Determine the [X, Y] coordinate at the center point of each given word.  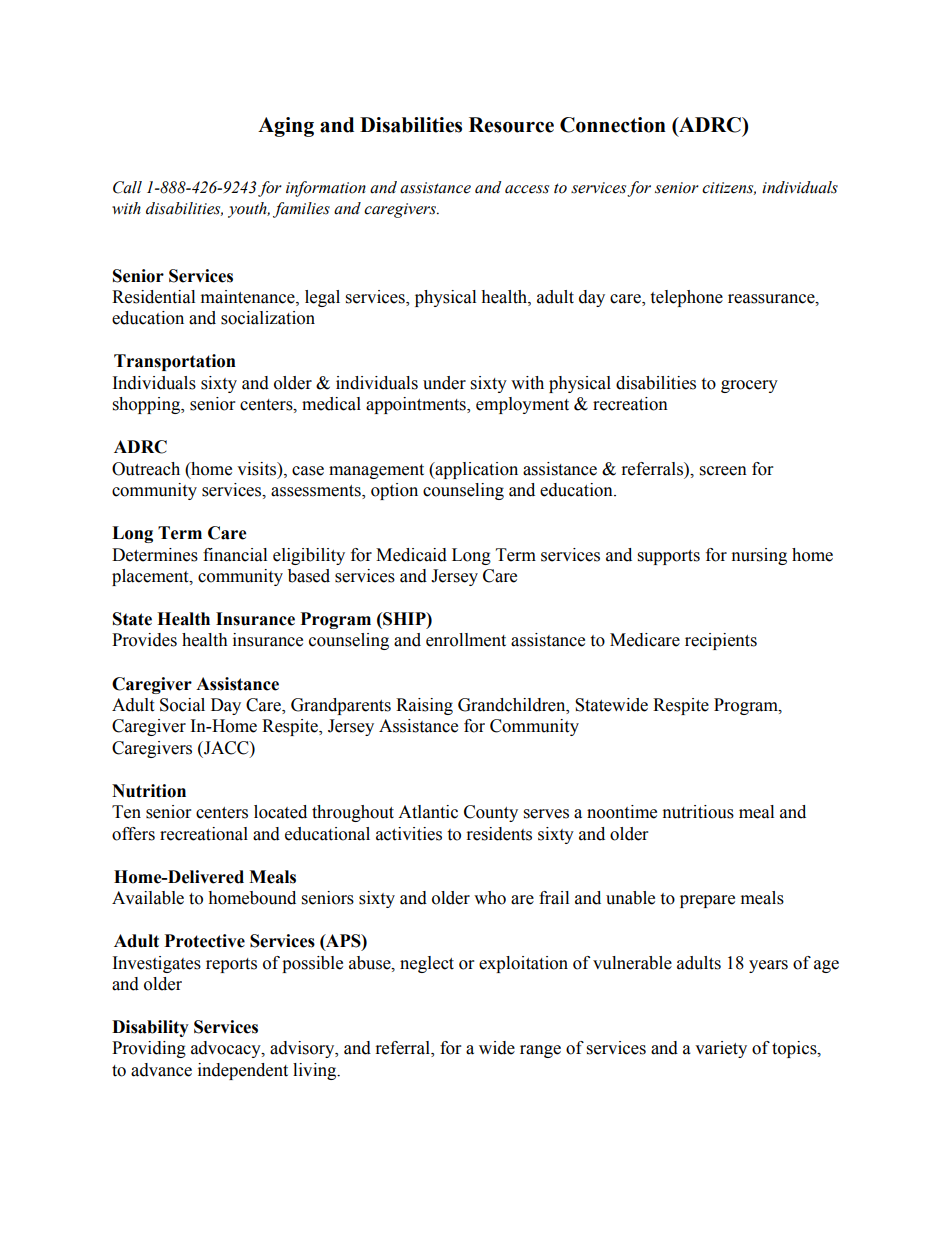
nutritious [698, 812]
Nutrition [149, 791]
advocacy [227, 1049]
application [476, 470]
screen [723, 471]
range [540, 1051]
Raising [424, 706]
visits [258, 469]
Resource [511, 125]
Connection [613, 125]
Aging [286, 127]
